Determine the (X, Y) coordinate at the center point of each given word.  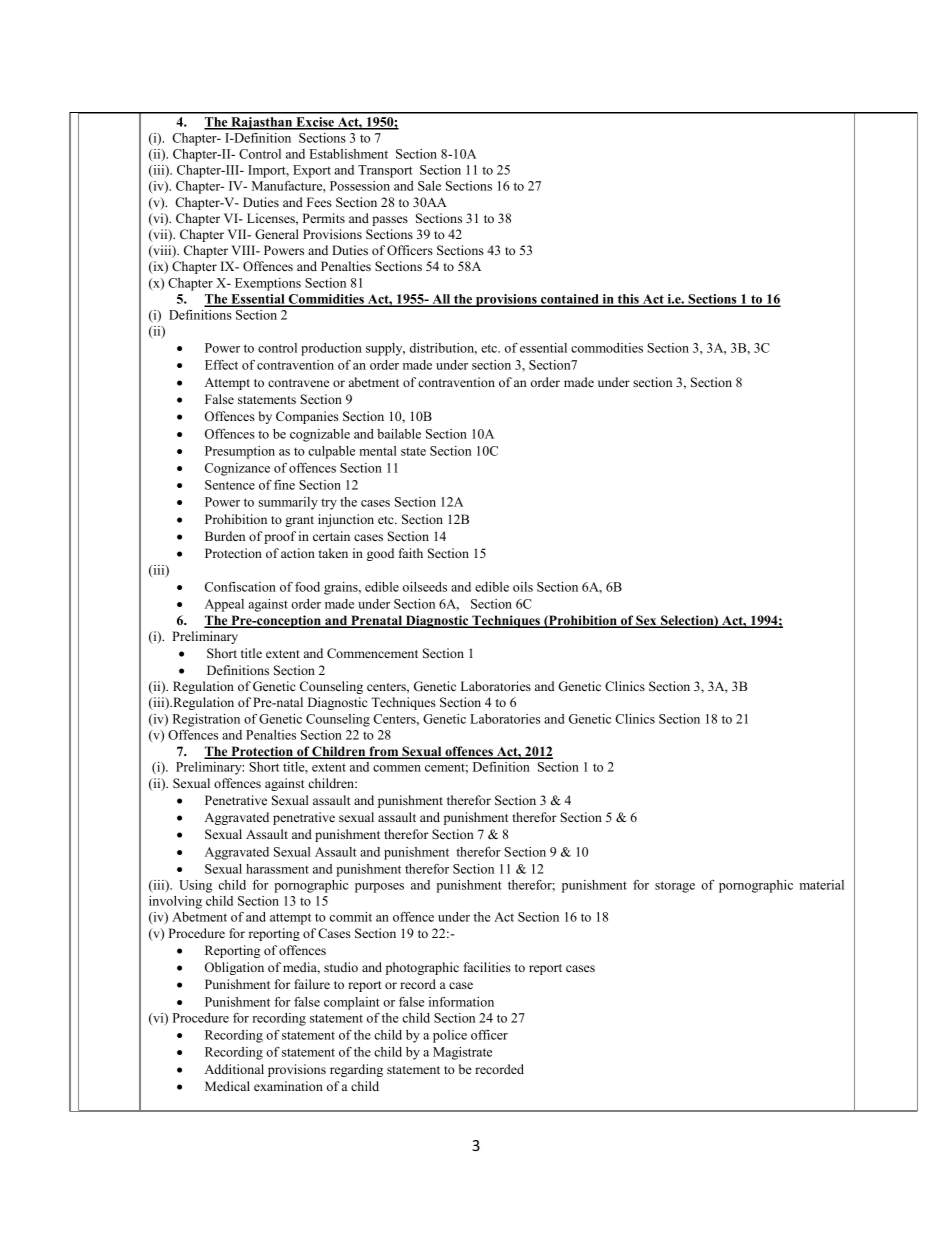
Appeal (224, 605)
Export (312, 171)
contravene (298, 383)
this (628, 300)
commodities (607, 348)
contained (570, 300)
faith (411, 553)
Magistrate (462, 1053)
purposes (379, 888)
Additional (234, 1069)
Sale (429, 186)
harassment (277, 869)
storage (675, 887)
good (380, 554)
